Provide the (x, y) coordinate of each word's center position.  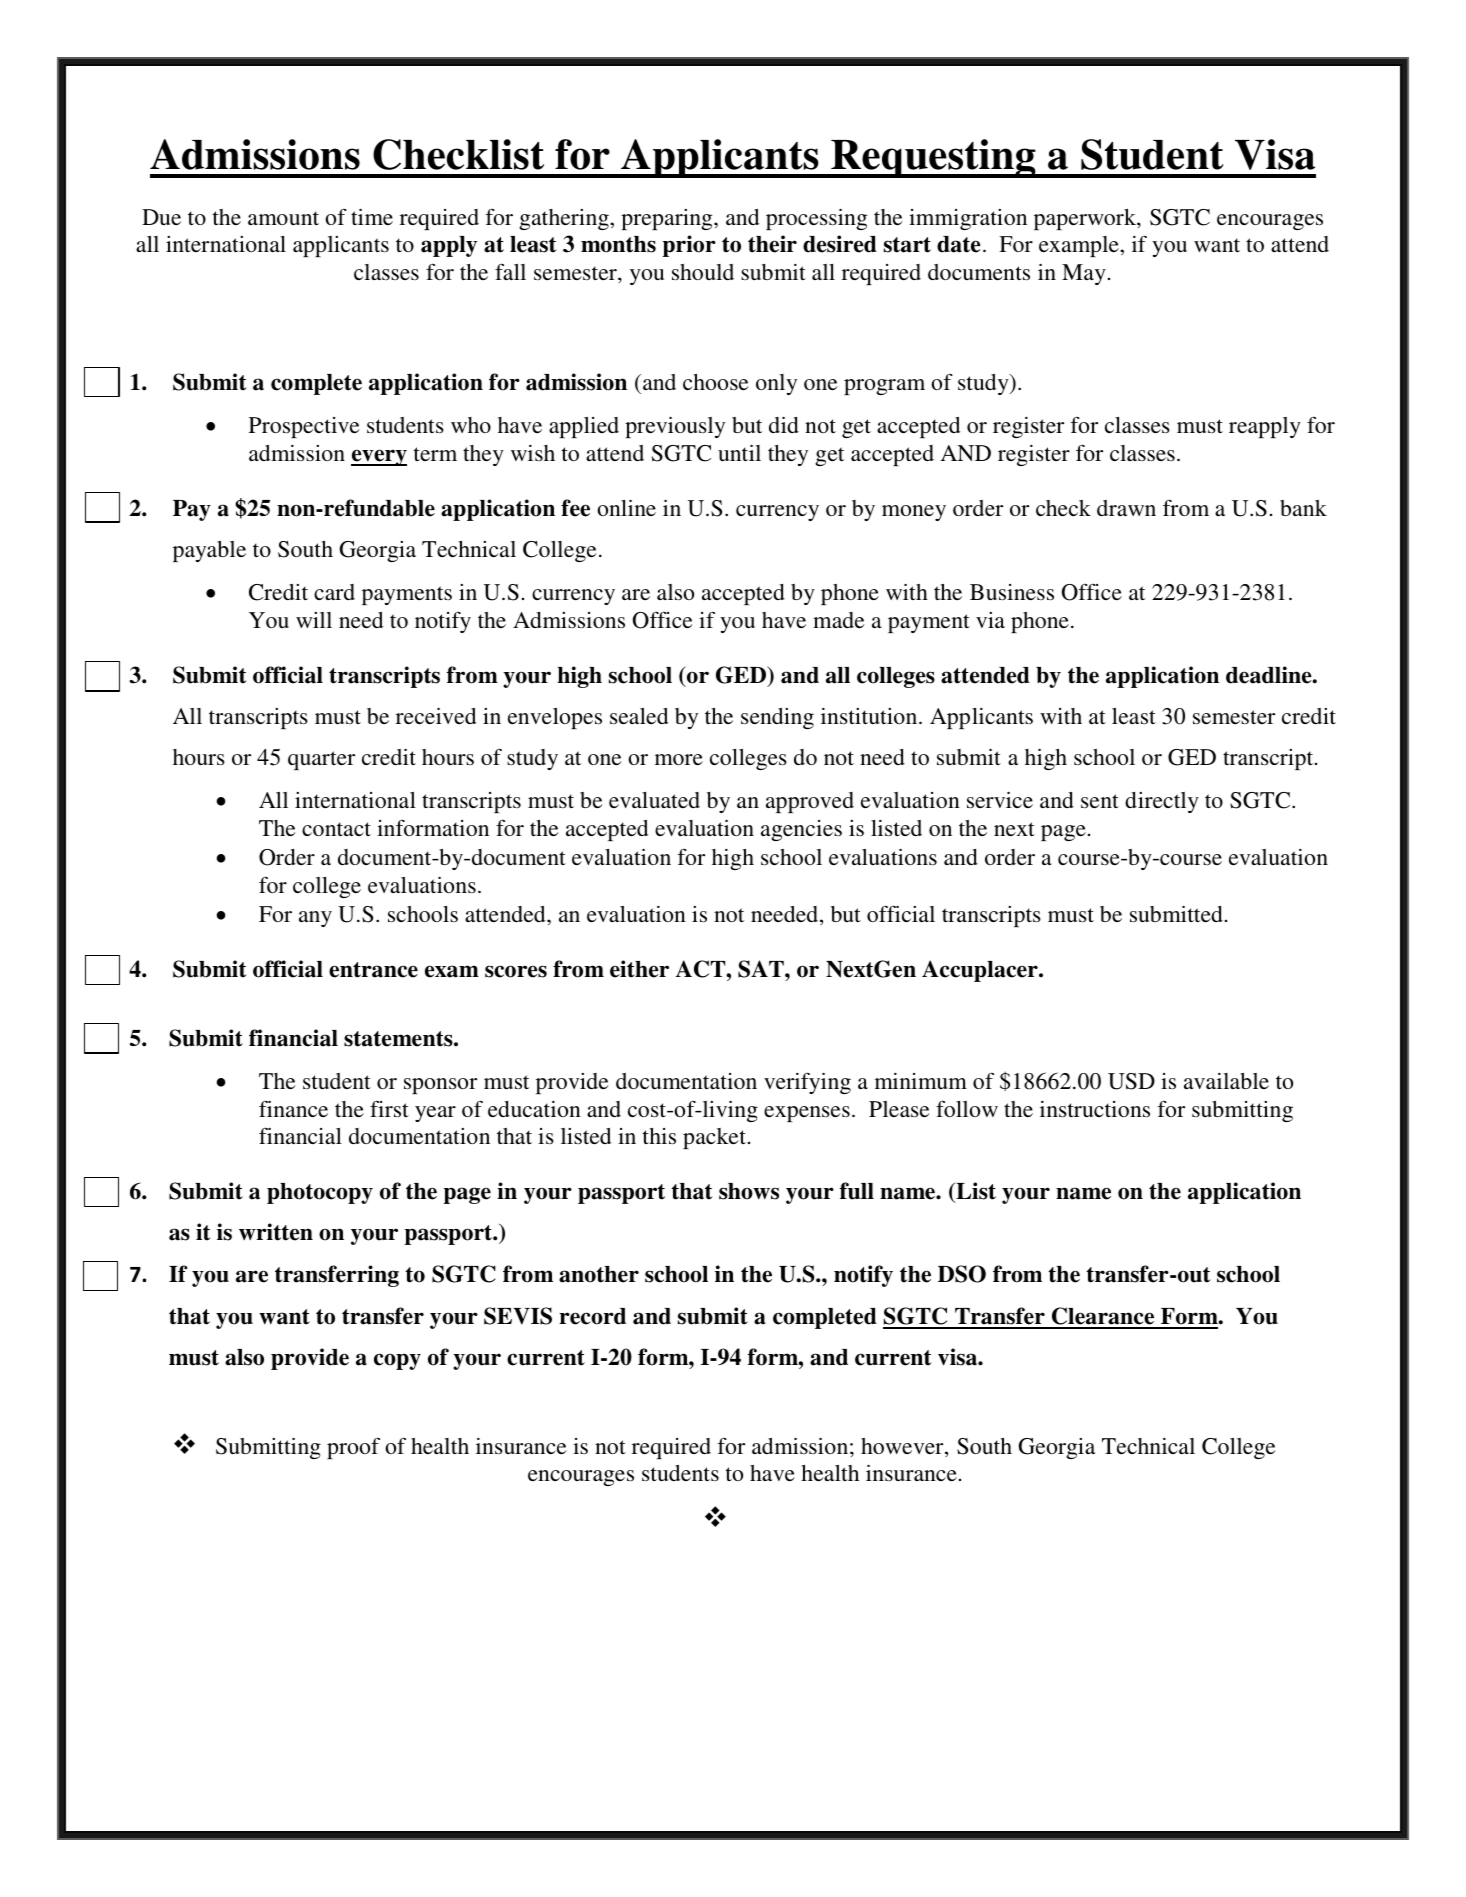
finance (293, 1108)
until (739, 453)
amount (283, 218)
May (1084, 274)
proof (353, 1448)
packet (716, 1138)
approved (810, 802)
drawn (1126, 508)
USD (1131, 1081)
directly (1162, 802)
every (379, 457)
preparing (668, 219)
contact (336, 829)
